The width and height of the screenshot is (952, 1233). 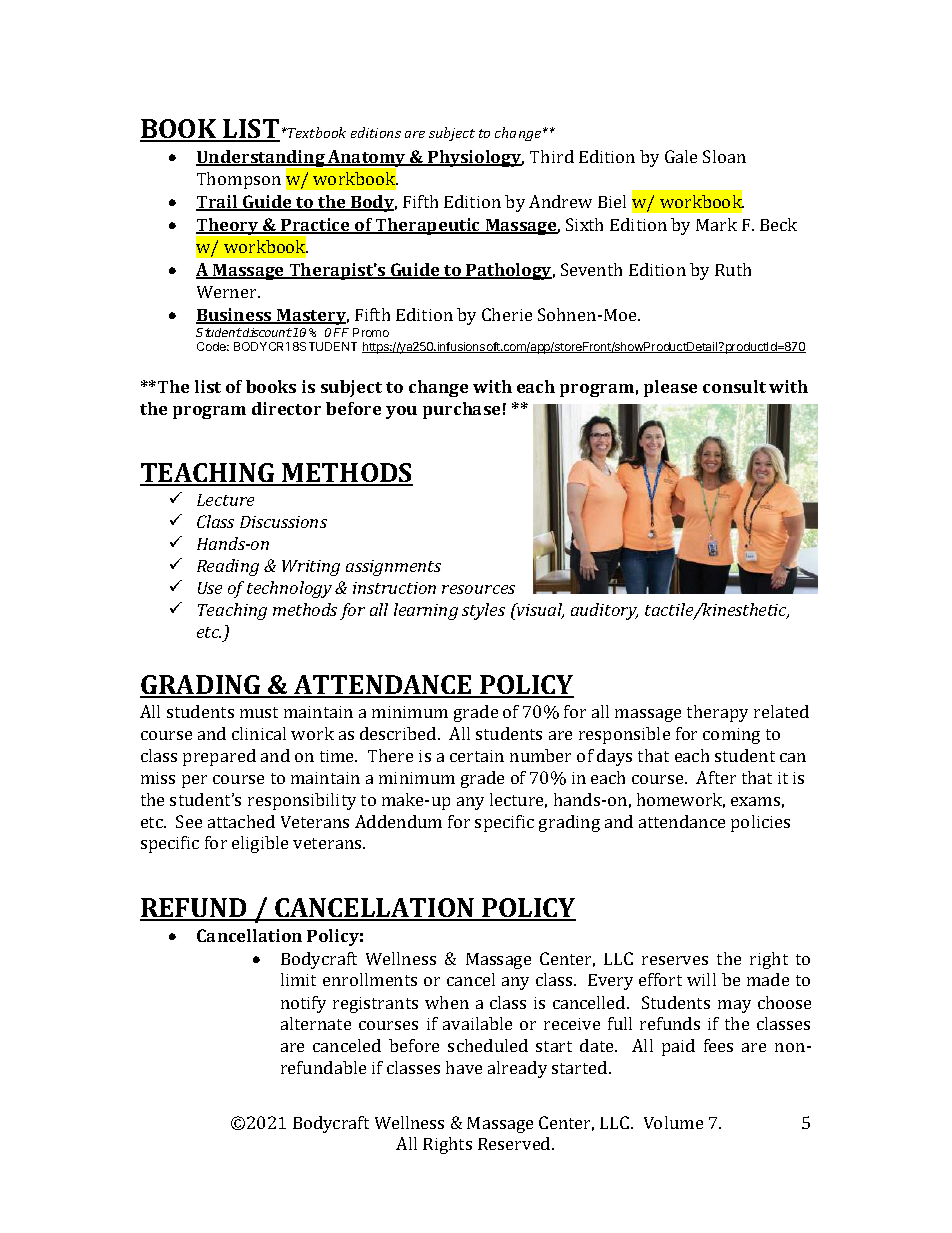 What do you see at coordinates (731, 736) in the screenshot?
I see `coming` at bounding box center [731, 736].
